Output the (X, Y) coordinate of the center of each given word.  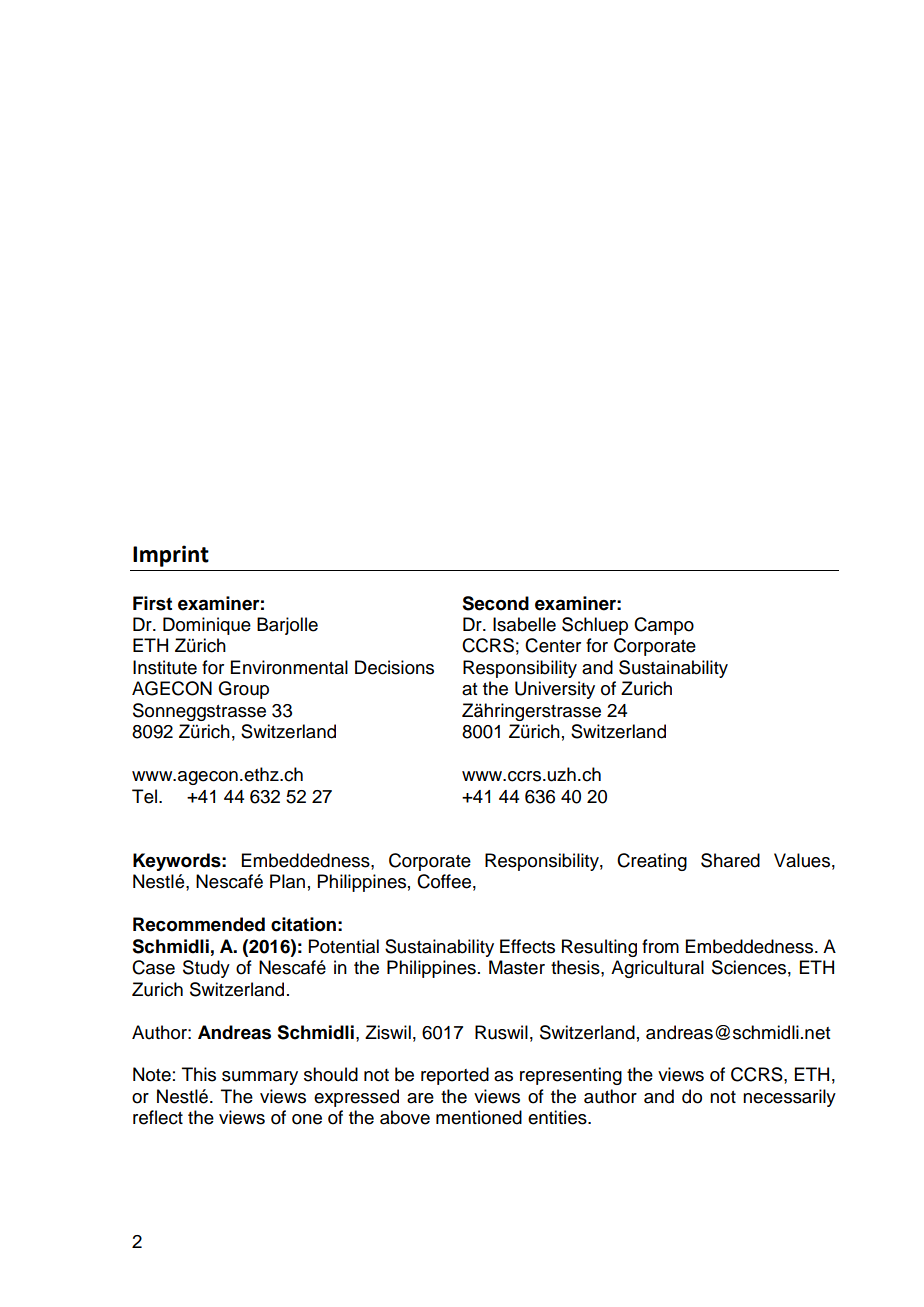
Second (495, 603)
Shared (730, 860)
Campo (664, 626)
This (199, 1074)
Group (243, 690)
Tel (144, 796)
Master (517, 967)
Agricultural (657, 969)
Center (553, 645)
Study (206, 969)
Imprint (171, 556)
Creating (652, 862)
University (555, 690)
